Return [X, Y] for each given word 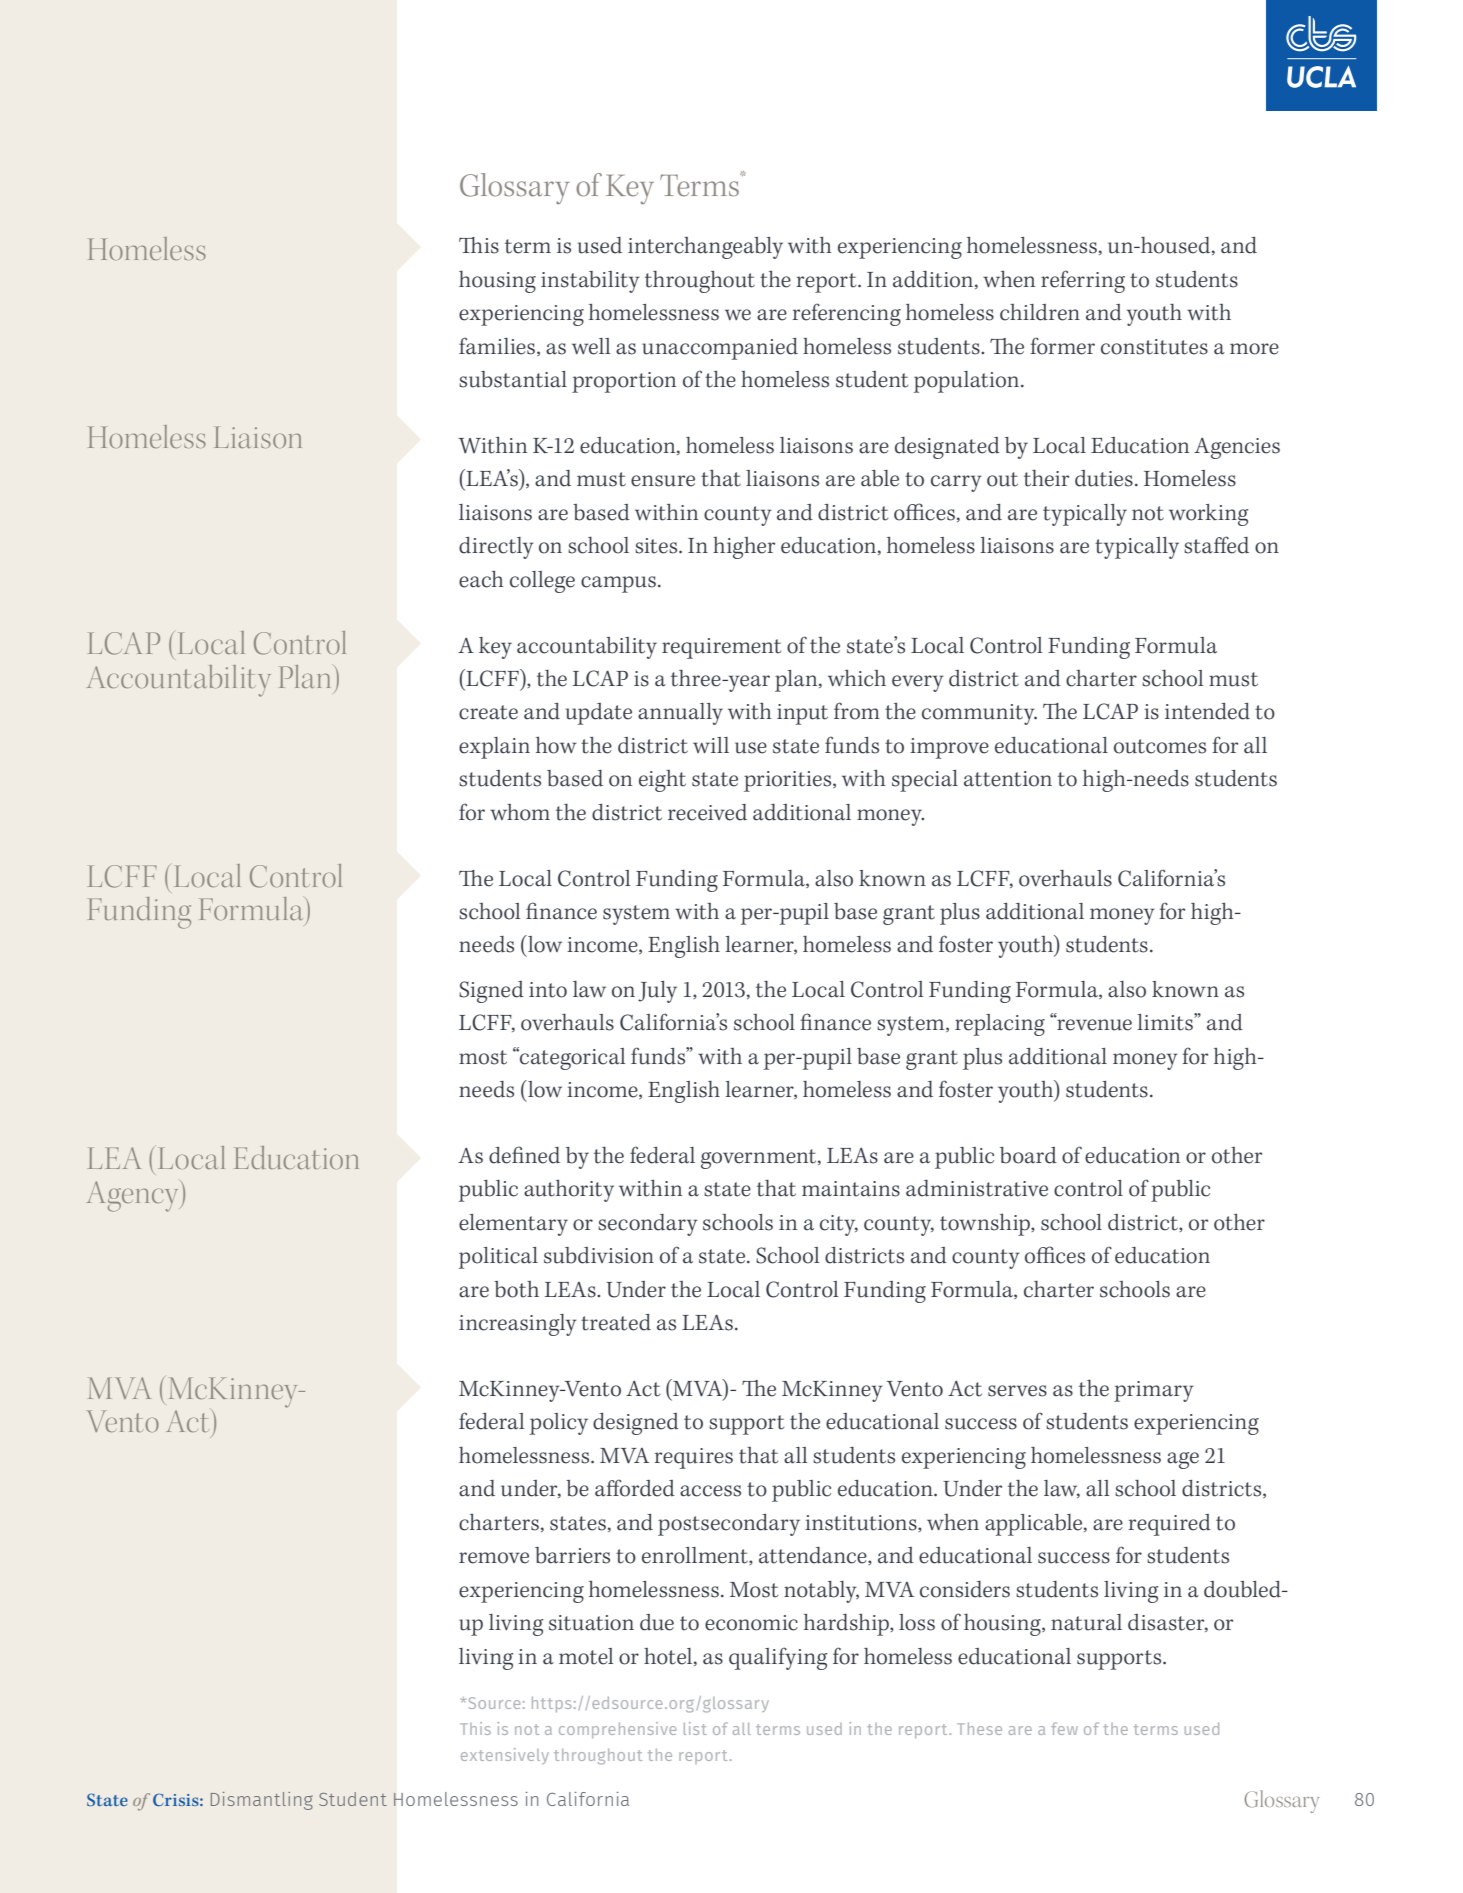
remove [494, 1558]
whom [520, 812]
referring [1083, 281]
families [498, 346]
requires [694, 1458]
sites [657, 546]
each [481, 579]
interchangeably [705, 248]
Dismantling [262, 1801]
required [1170, 1525]
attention [1008, 779]
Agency [134, 1196]
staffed [1216, 545]
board [1028, 1155]
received [707, 812]
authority [569, 1191]
